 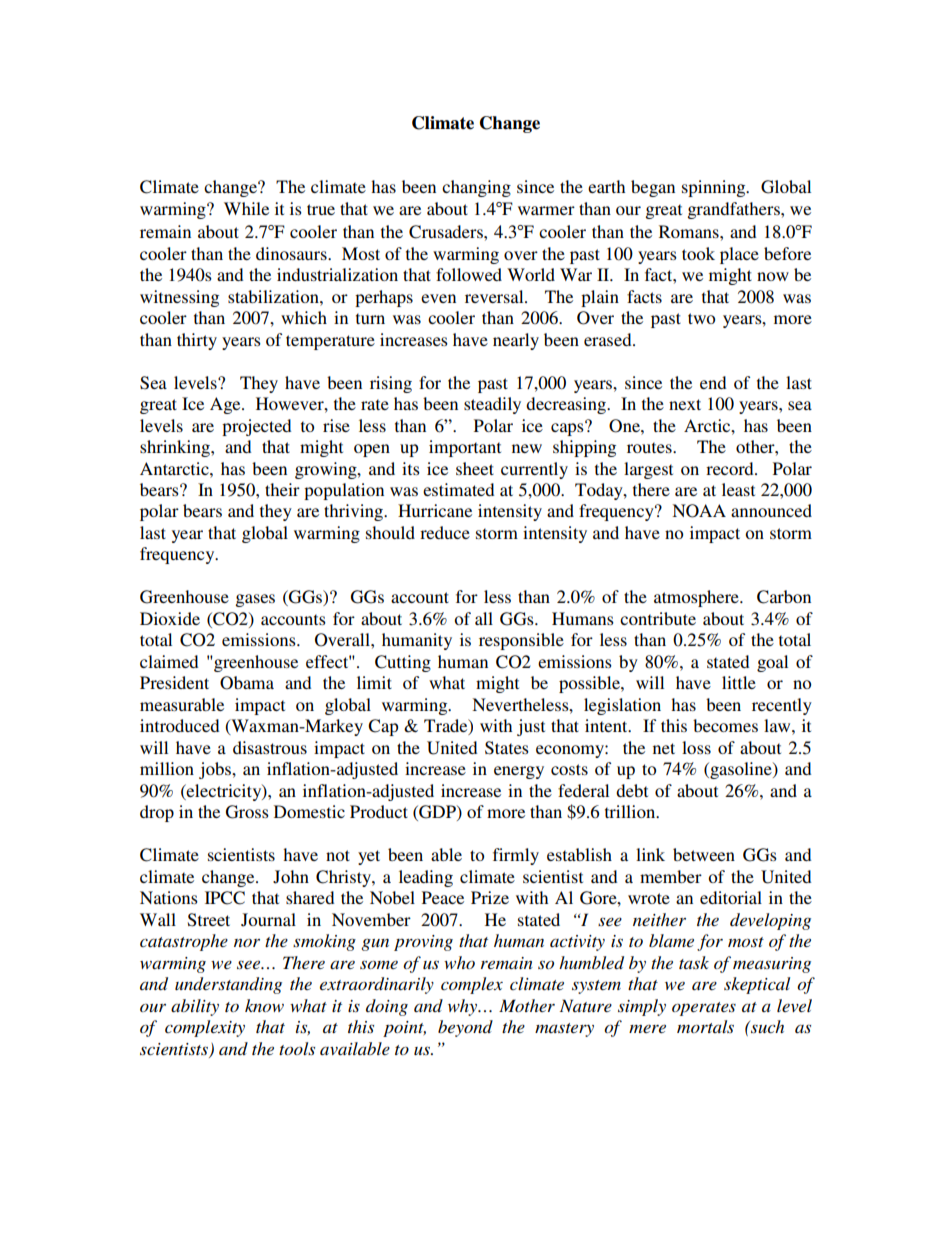 I want to click on firmly, so click(x=516, y=856).
